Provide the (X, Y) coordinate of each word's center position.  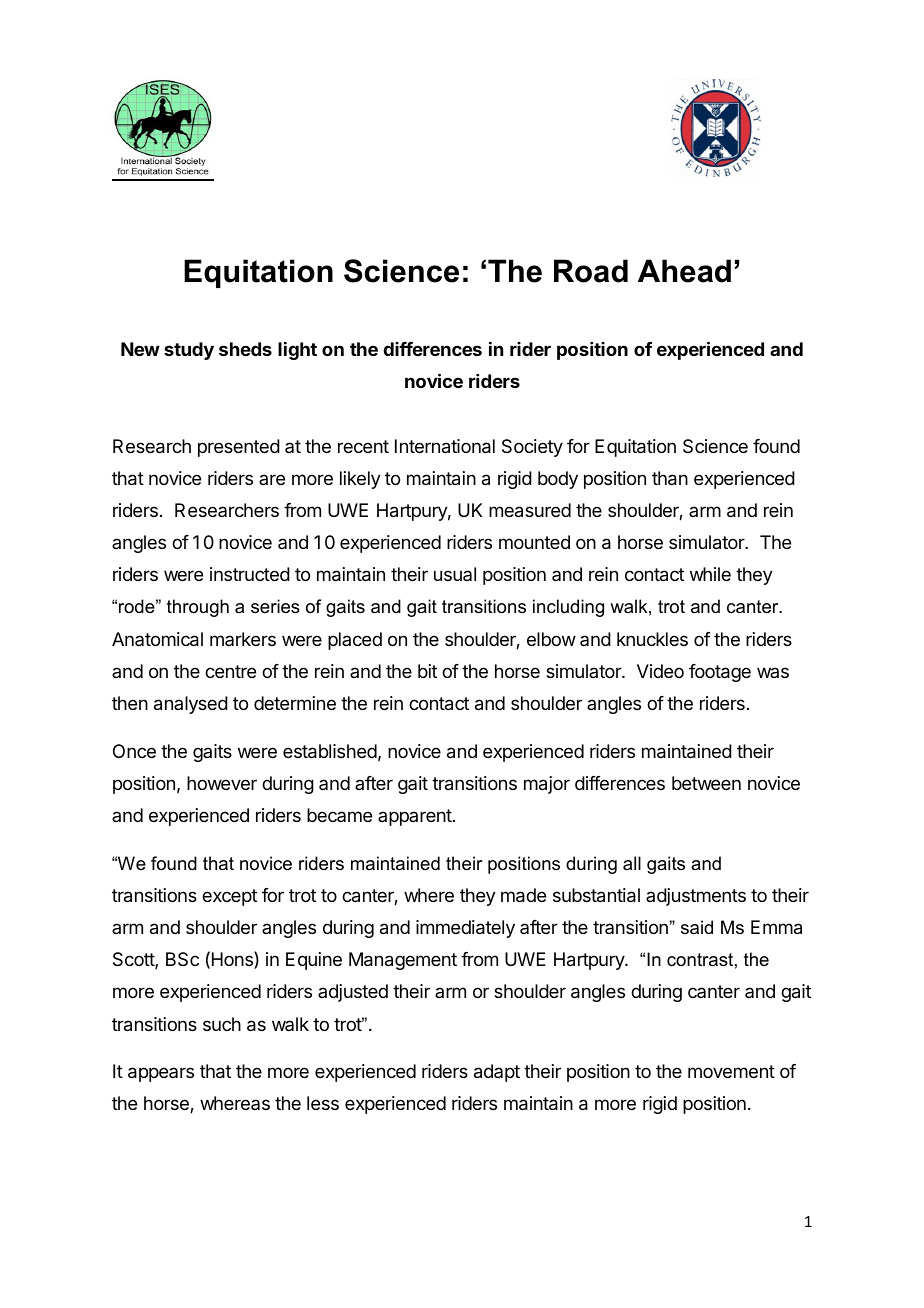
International (445, 446)
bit (427, 671)
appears (161, 1074)
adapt (497, 1073)
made (523, 895)
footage (720, 673)
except (229, 897)
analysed (191, 705)
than (670, 478)
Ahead (684, 271)
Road (591, 271)
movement (731, 1071)
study (189, 351)
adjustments (696, 897)
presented (239, 448)
